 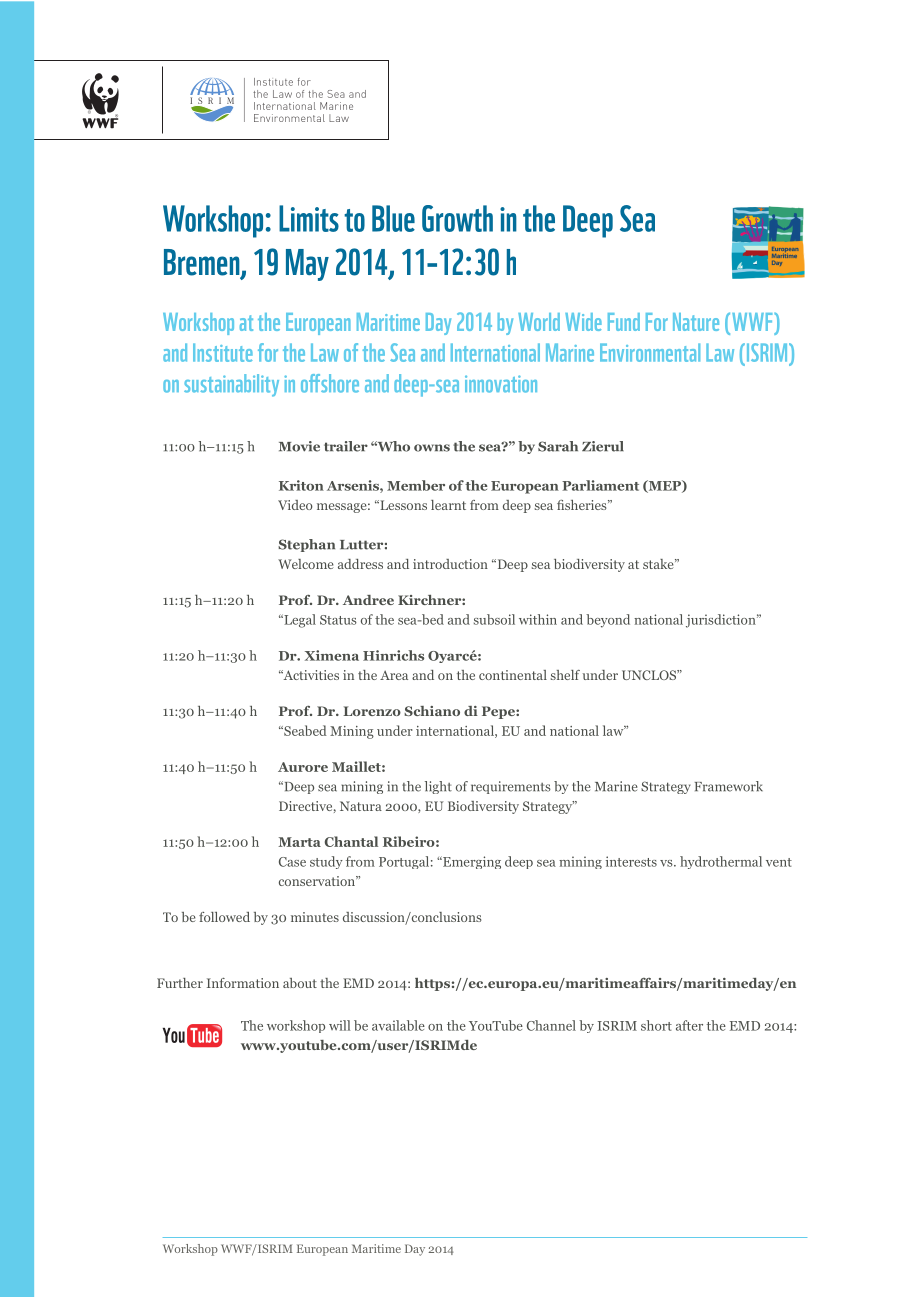 I want to click on requirements, so click(x=511, y=787).
